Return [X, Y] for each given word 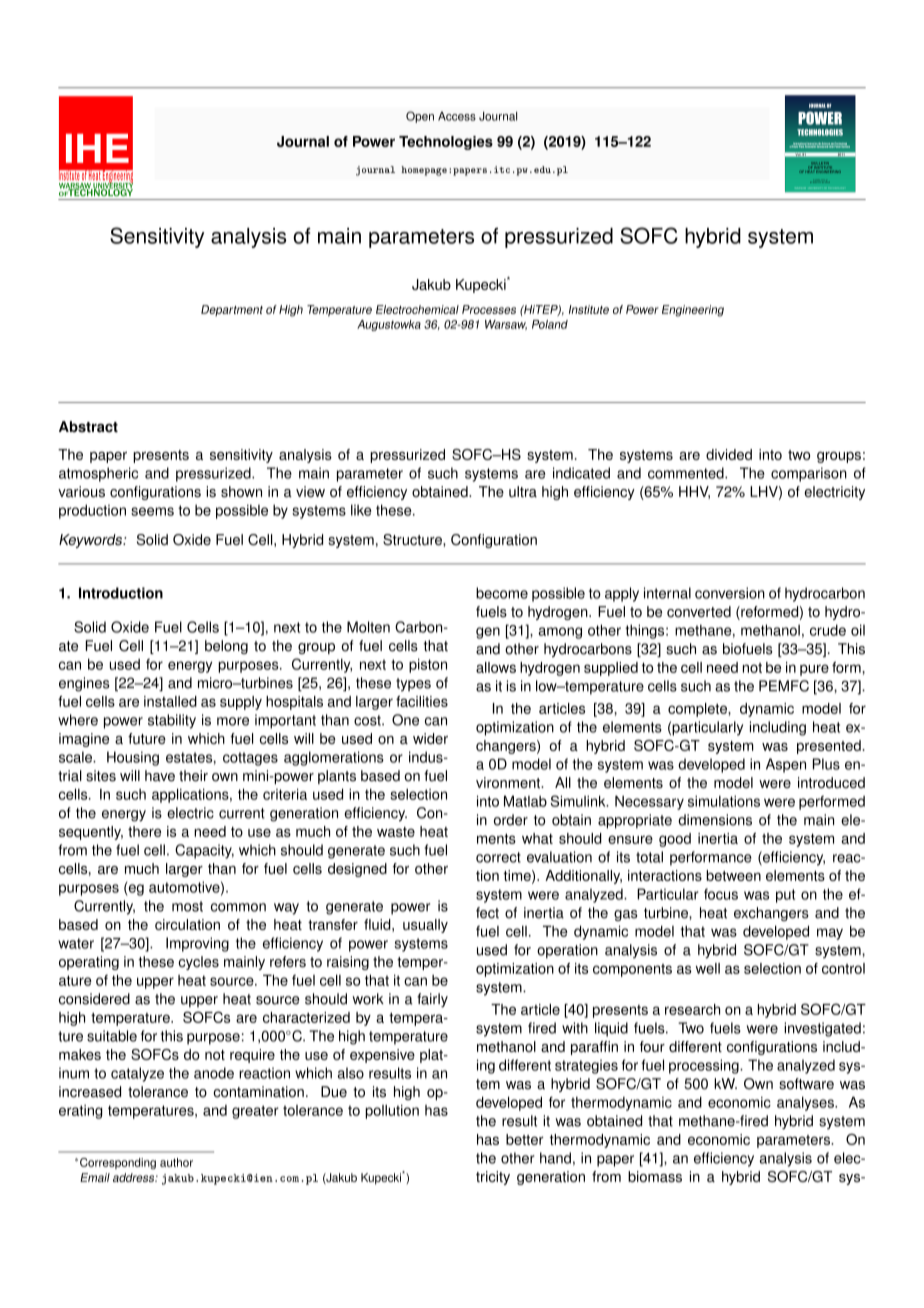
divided [729, 454]
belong [226, 647]
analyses [806, 1103]
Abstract [88, 427]
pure [814, 670]
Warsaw [506, 325]
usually [425, 926]
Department [232, 310]
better [525, 1139]
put [785, 896]
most [187, 906]
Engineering [693, 311]
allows [496, 667]
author [176, 1162]
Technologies [446, 143]
